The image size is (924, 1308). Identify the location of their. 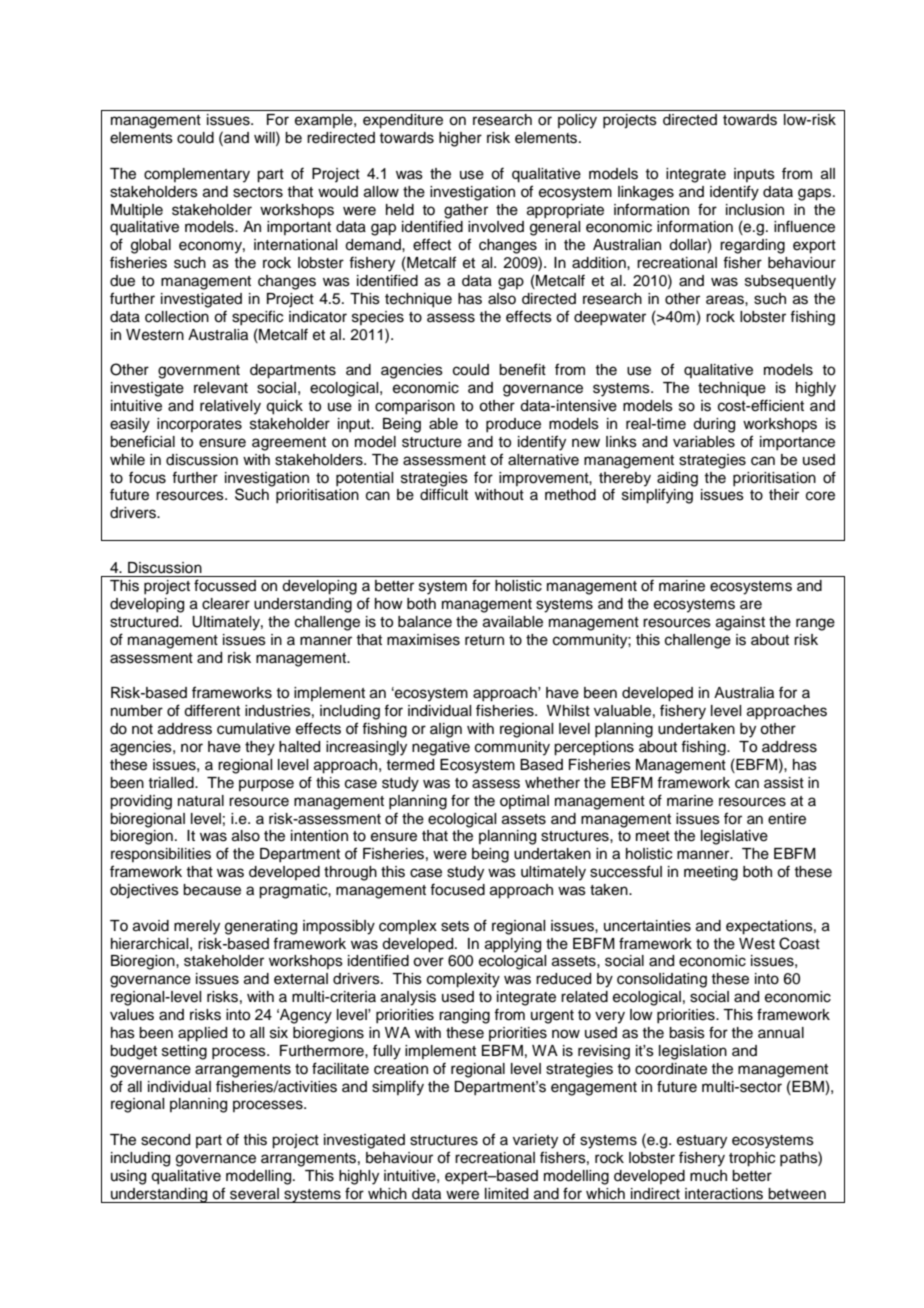
(784, 495).
